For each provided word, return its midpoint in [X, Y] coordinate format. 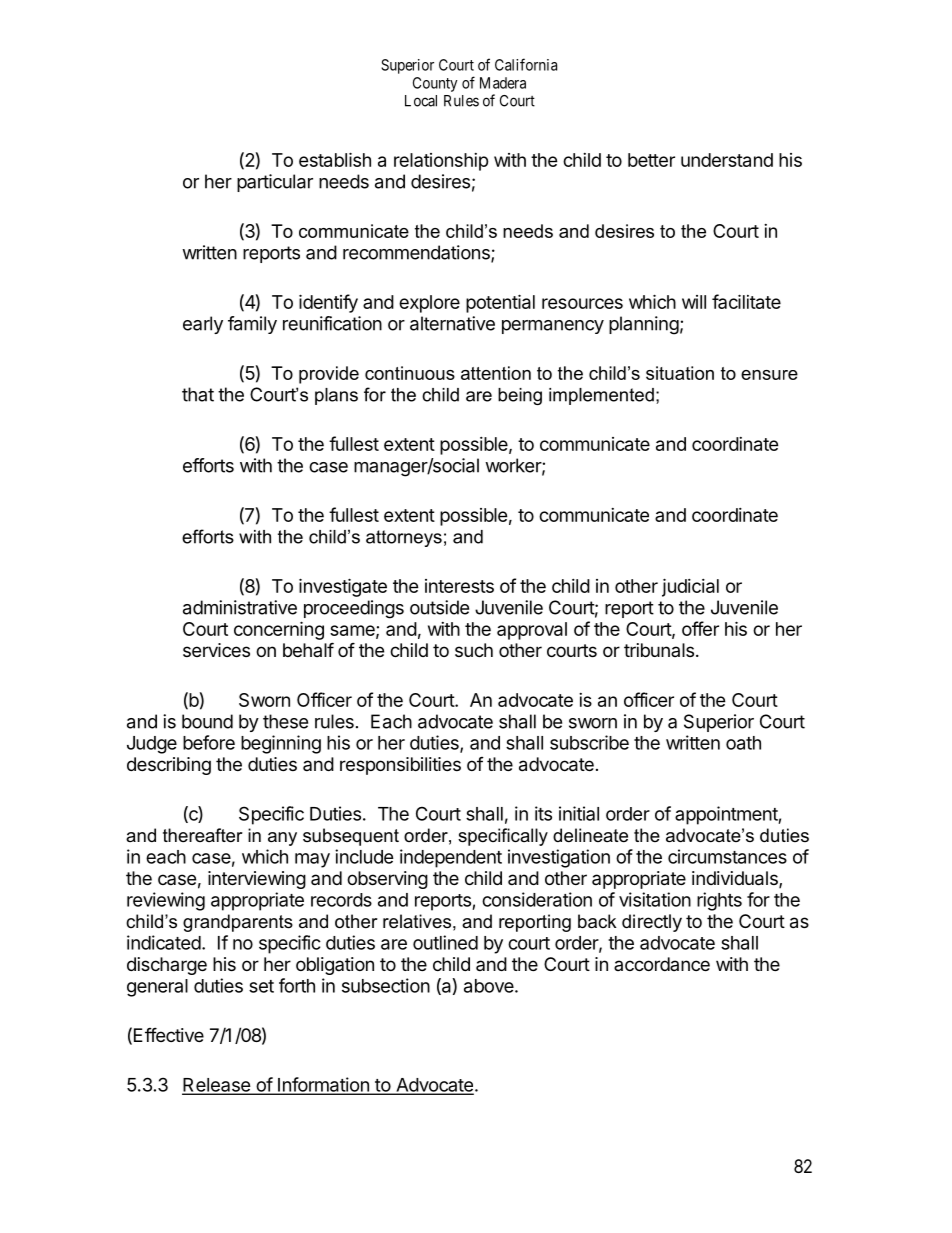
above [489, 986]
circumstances [727, 856]
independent [451, 858]
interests [459, 586]
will [694, 302]
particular [275, 183]
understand [727, 160]
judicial [690, 587]
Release [217, 1086]
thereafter [203, 835]
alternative [452, 323]
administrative [240, 607]
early [203, 325]
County [435, 84]
